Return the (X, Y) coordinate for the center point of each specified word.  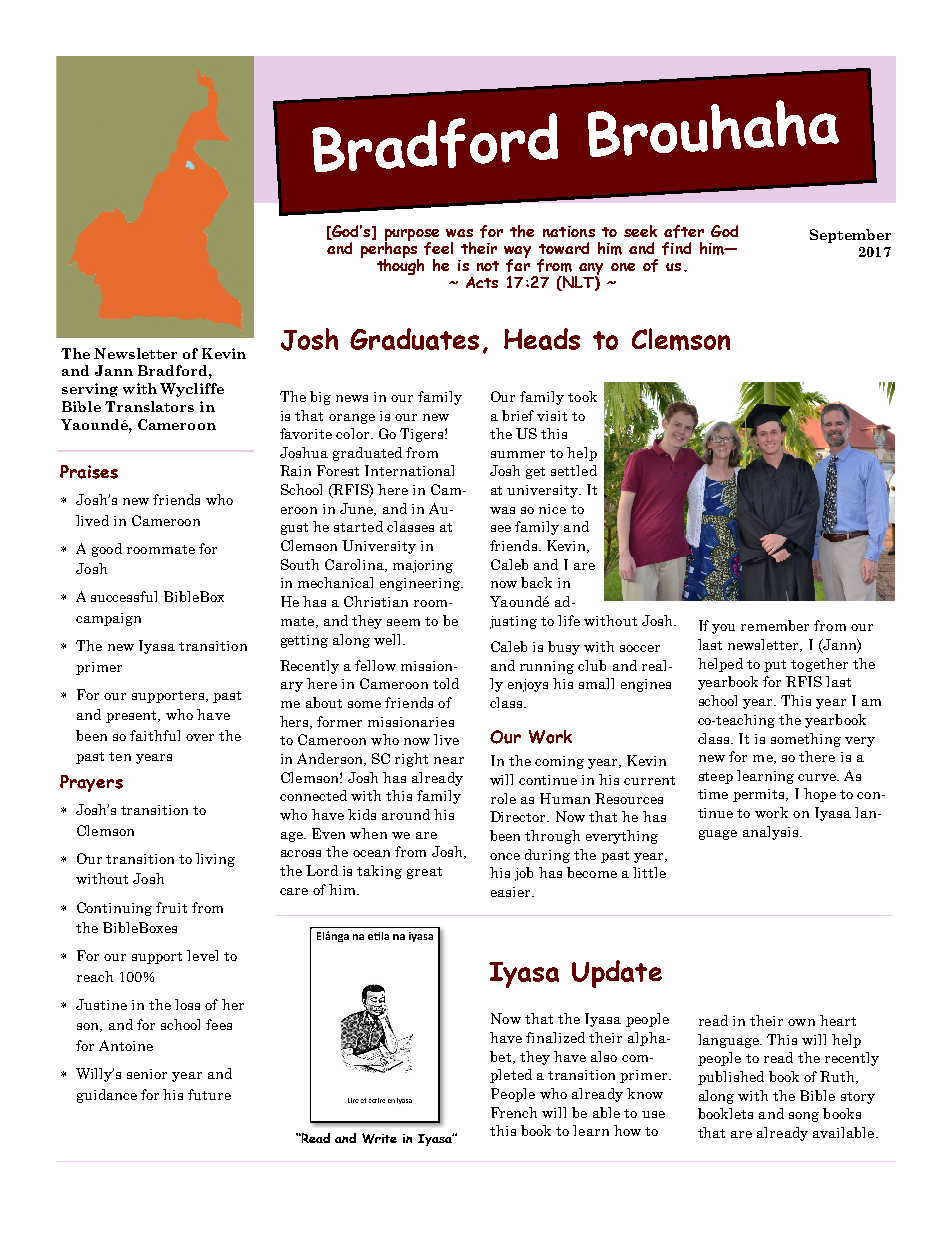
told (446, 683)
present (132, 717)
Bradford (172, 370)
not (488, 266)
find (676, 248)
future (209, 1094)
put (775, 666)
